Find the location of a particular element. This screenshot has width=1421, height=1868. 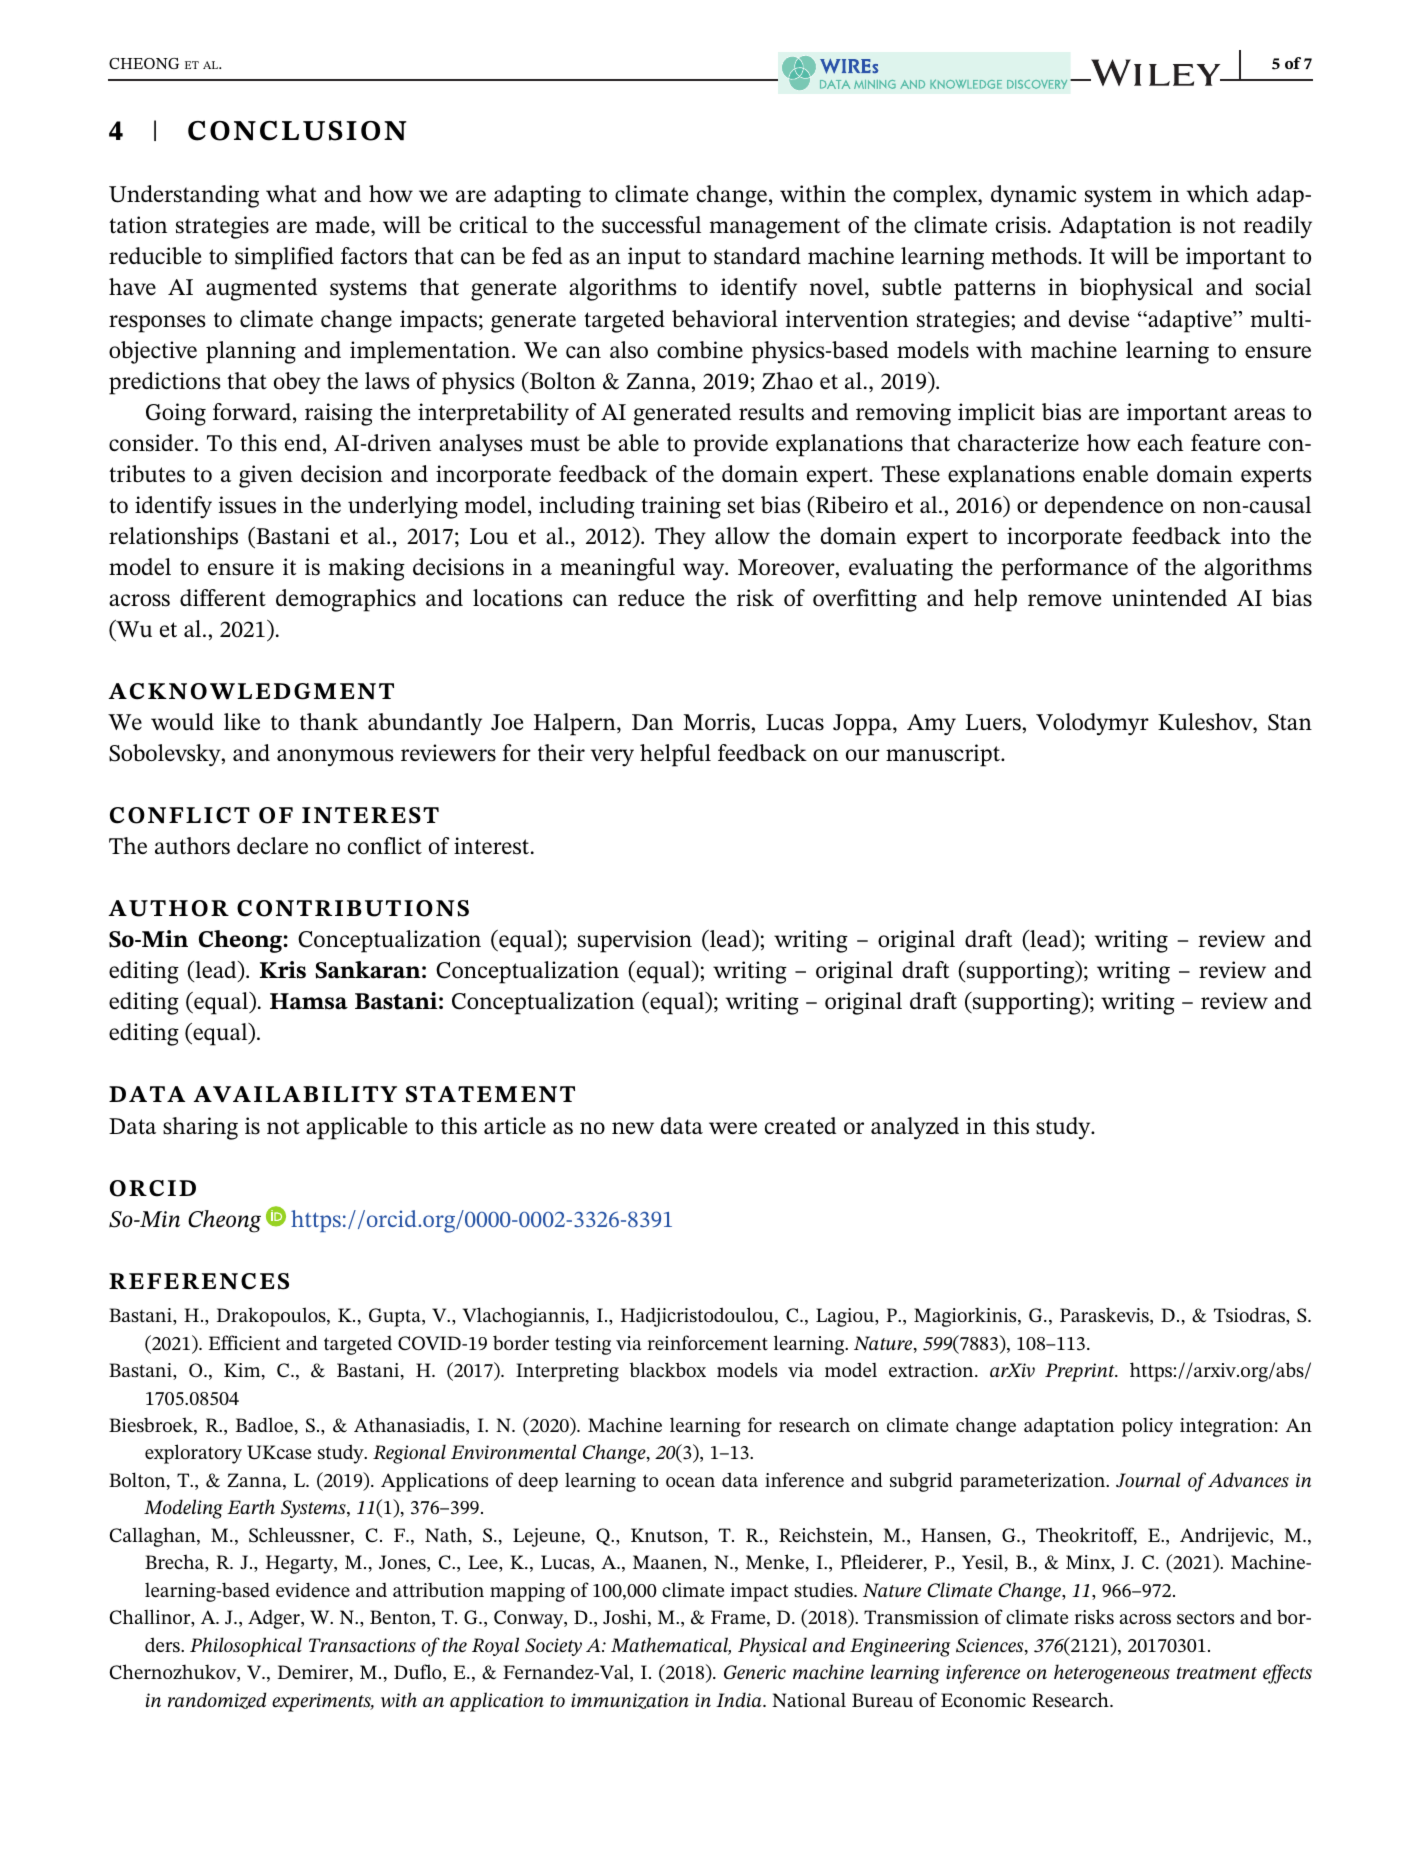

analyzed is located at coordinates (915, 1128).
